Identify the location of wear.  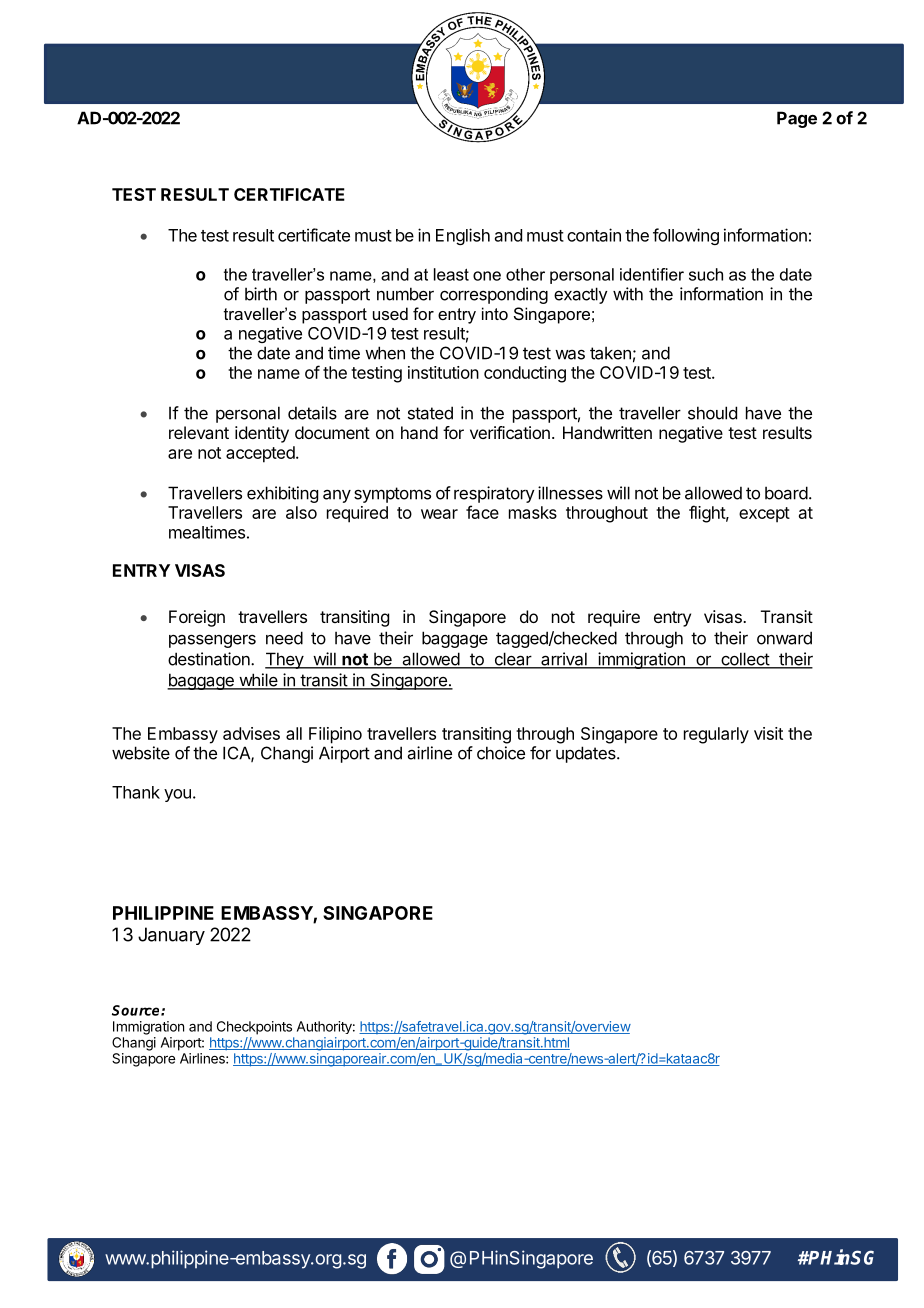
(439, 514).
